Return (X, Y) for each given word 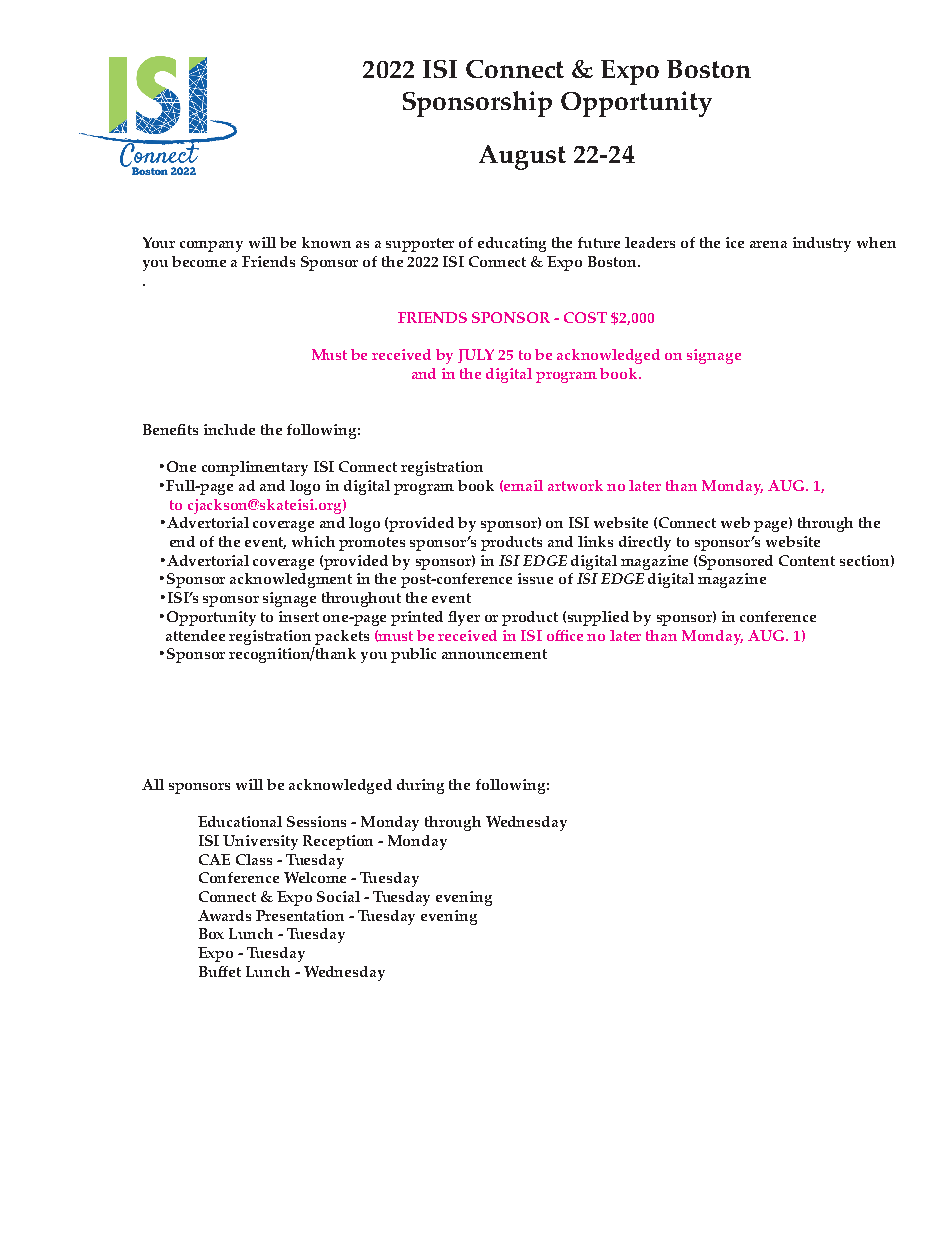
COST (585, 317)
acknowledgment (291, 580)
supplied (598, 618)
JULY (476, 356)
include (229, 429)
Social (338, 896)
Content (807, 560)
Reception (338, 842)
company (211, 246)
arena (768, 244)
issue (535, 578)
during (420, 786)
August (522, 157)
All (153, 784)
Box (211, 933)
